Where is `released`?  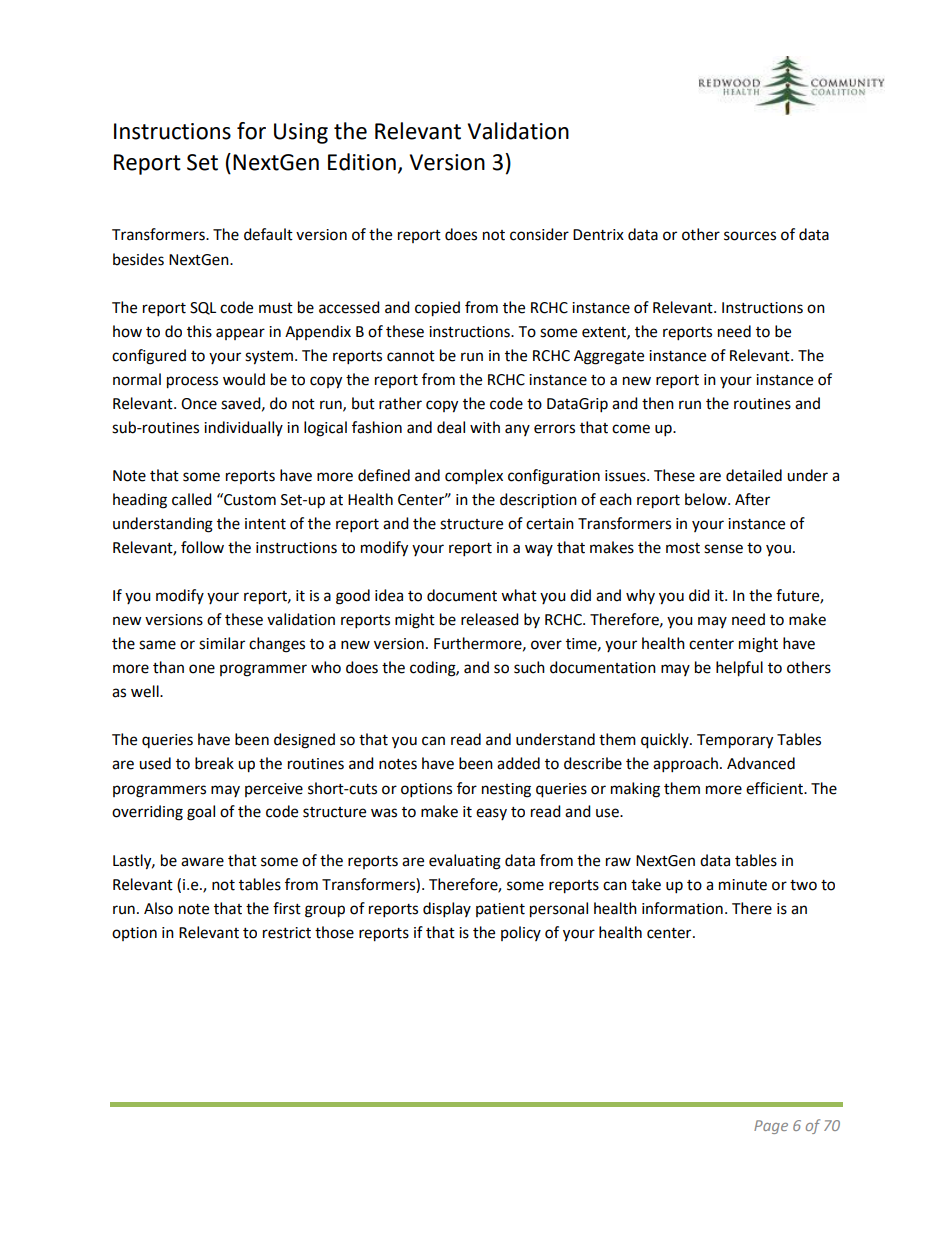 released is located at coordinates (490, 619).
